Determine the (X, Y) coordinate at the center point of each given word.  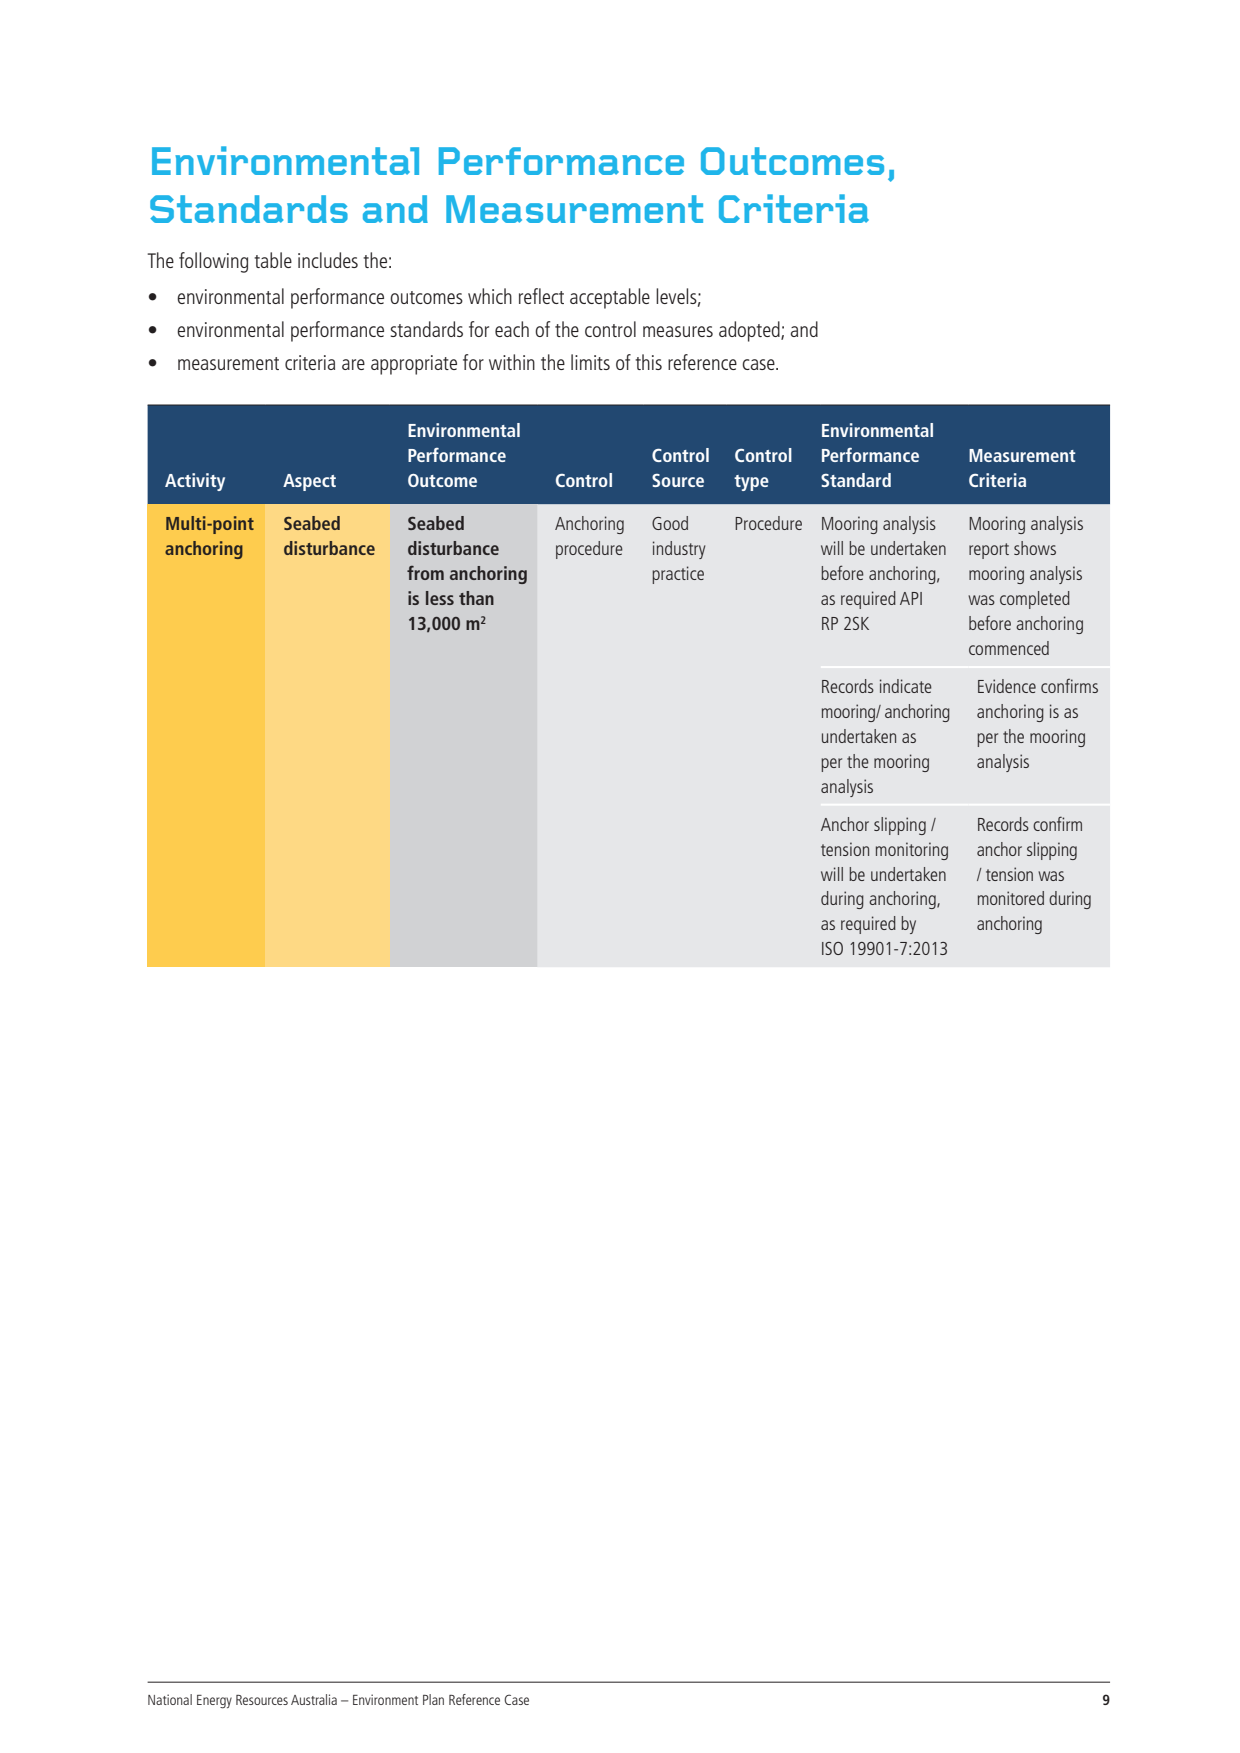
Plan (433, 1699)
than (476, 598)
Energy (214, 1702)
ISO (832, 948)
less (440, 598)
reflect (541, 296)
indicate (906, 686)
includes (328, 260)
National (170, 1699)
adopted (750, 331)
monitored (1011, 898)
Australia (314, 1699)
